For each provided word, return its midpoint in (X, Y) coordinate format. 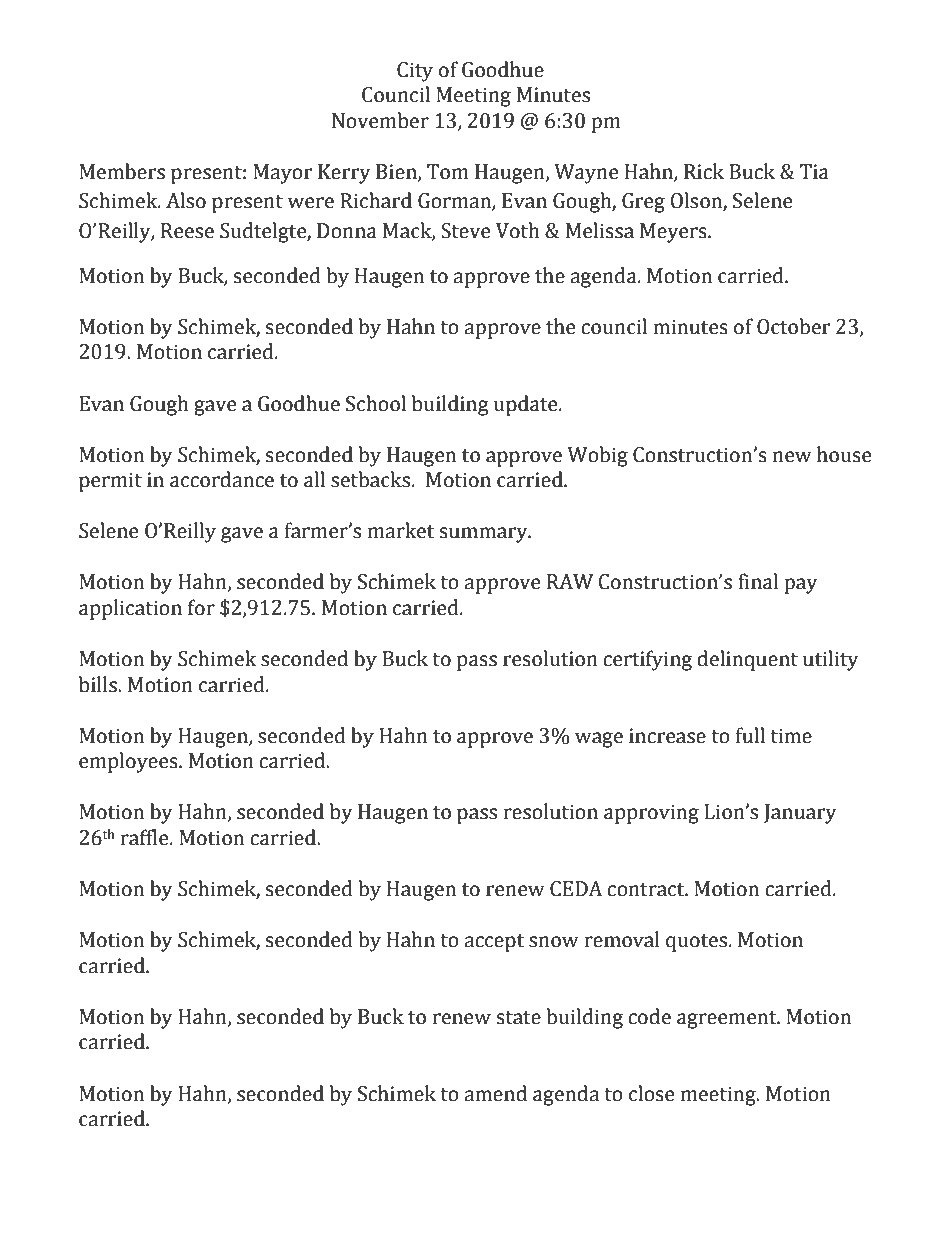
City (415, 72)
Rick (704, 171)
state (519, 1018)
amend (495, 1093)
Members (122, 171)
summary (485, 535)
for (201, 607)
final (758, 581)
